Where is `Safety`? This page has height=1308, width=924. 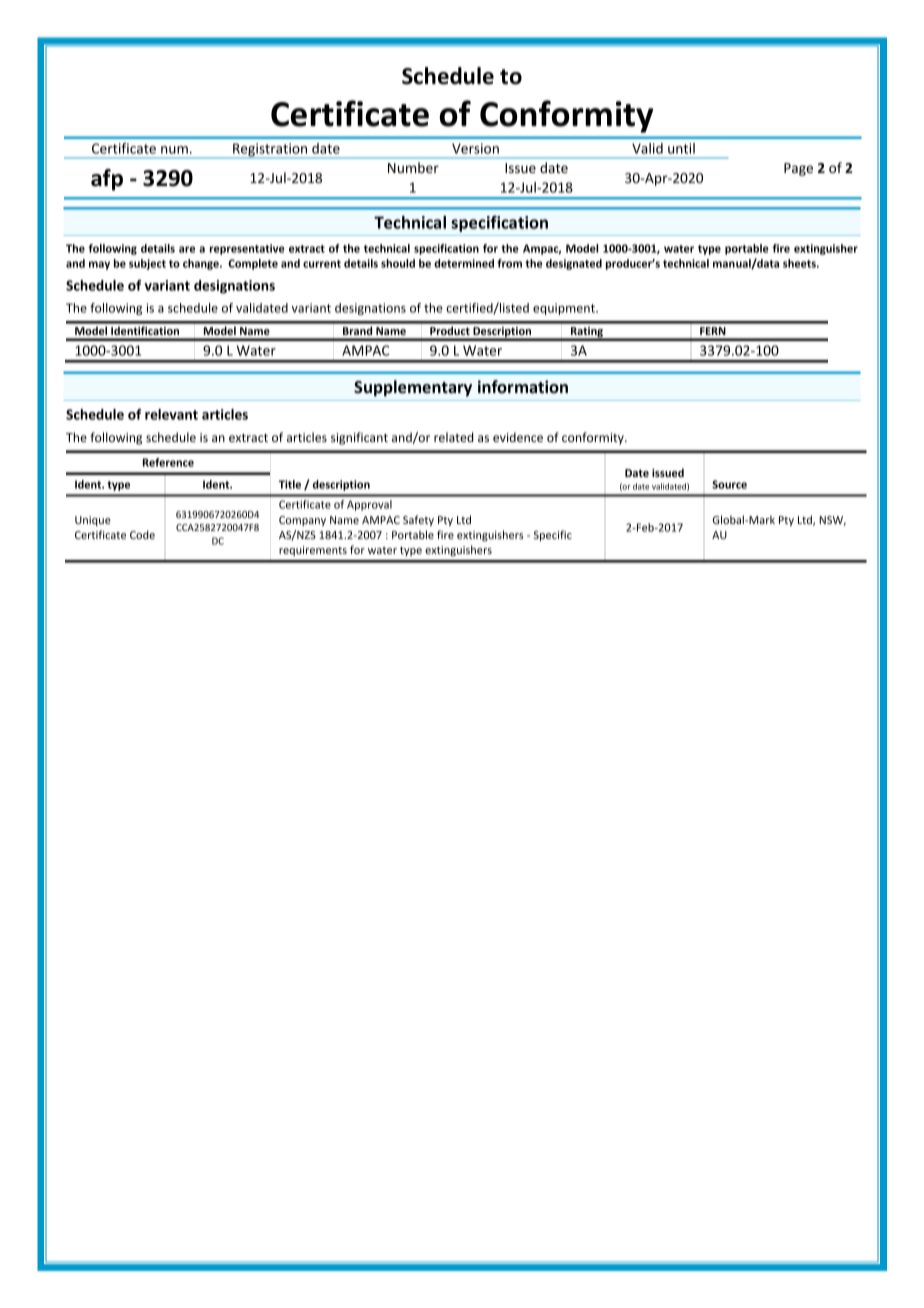 Safety is located at coordinates (418, 520).
